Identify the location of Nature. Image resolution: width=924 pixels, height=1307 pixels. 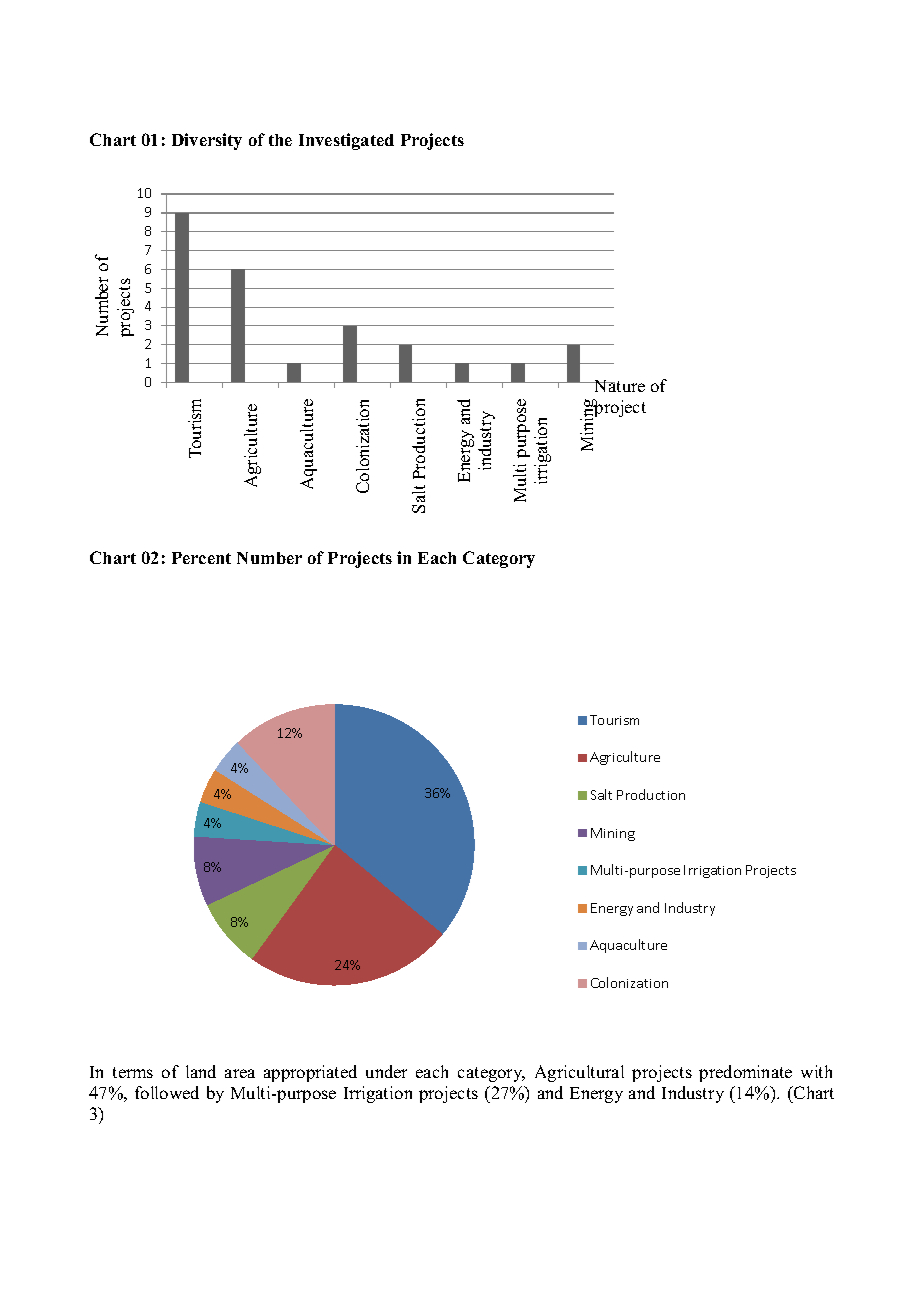
(618, 386).
